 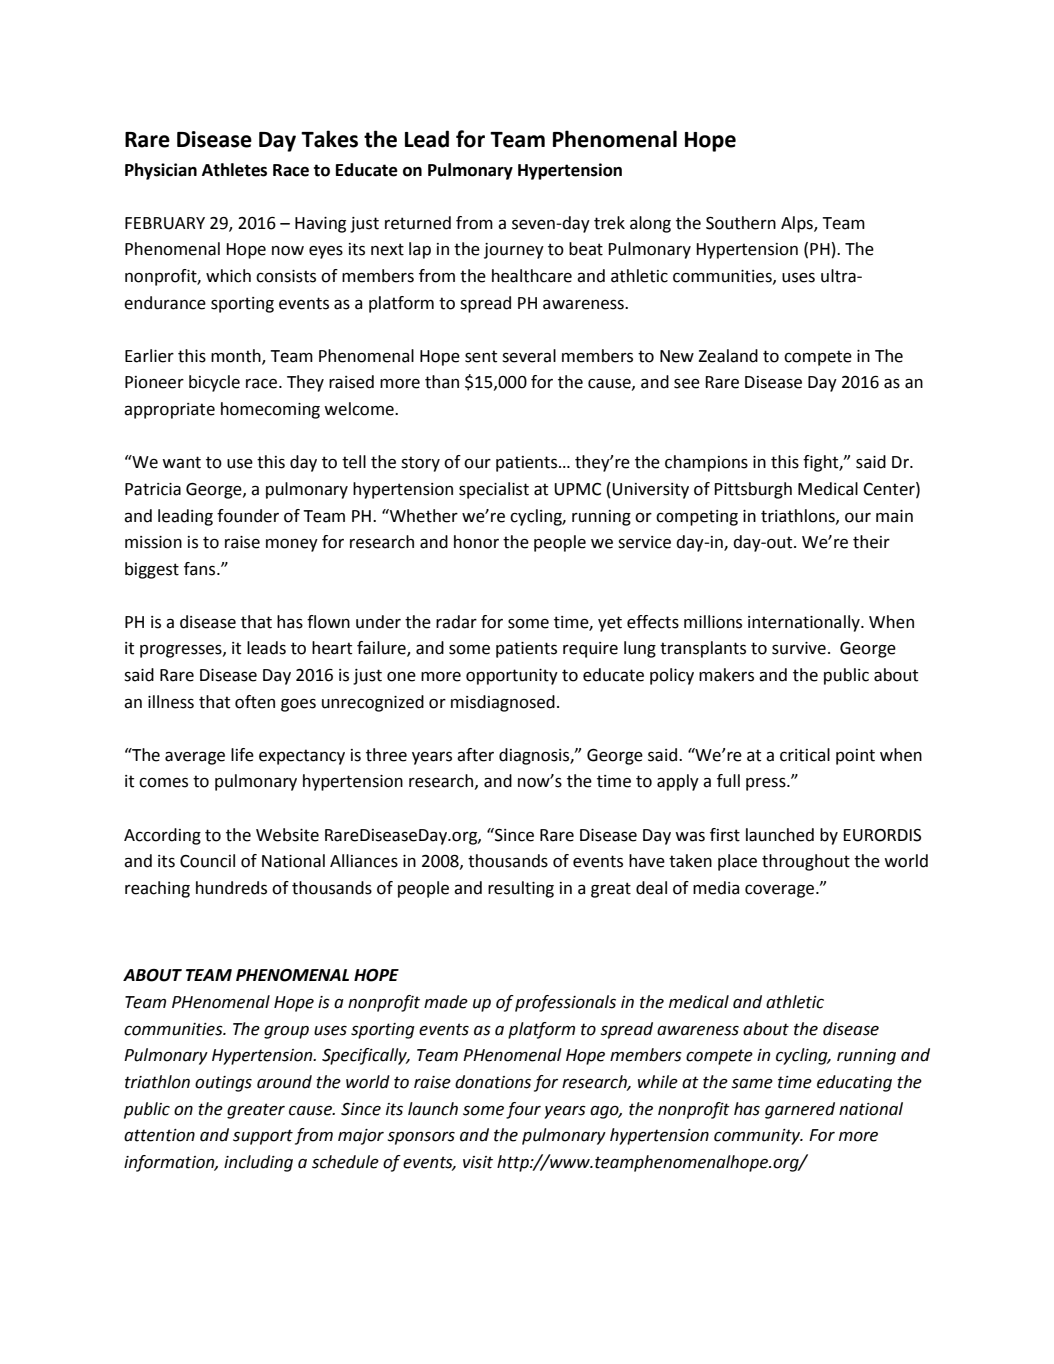 I want to click on Athletes, so click(x=234, y=170).
